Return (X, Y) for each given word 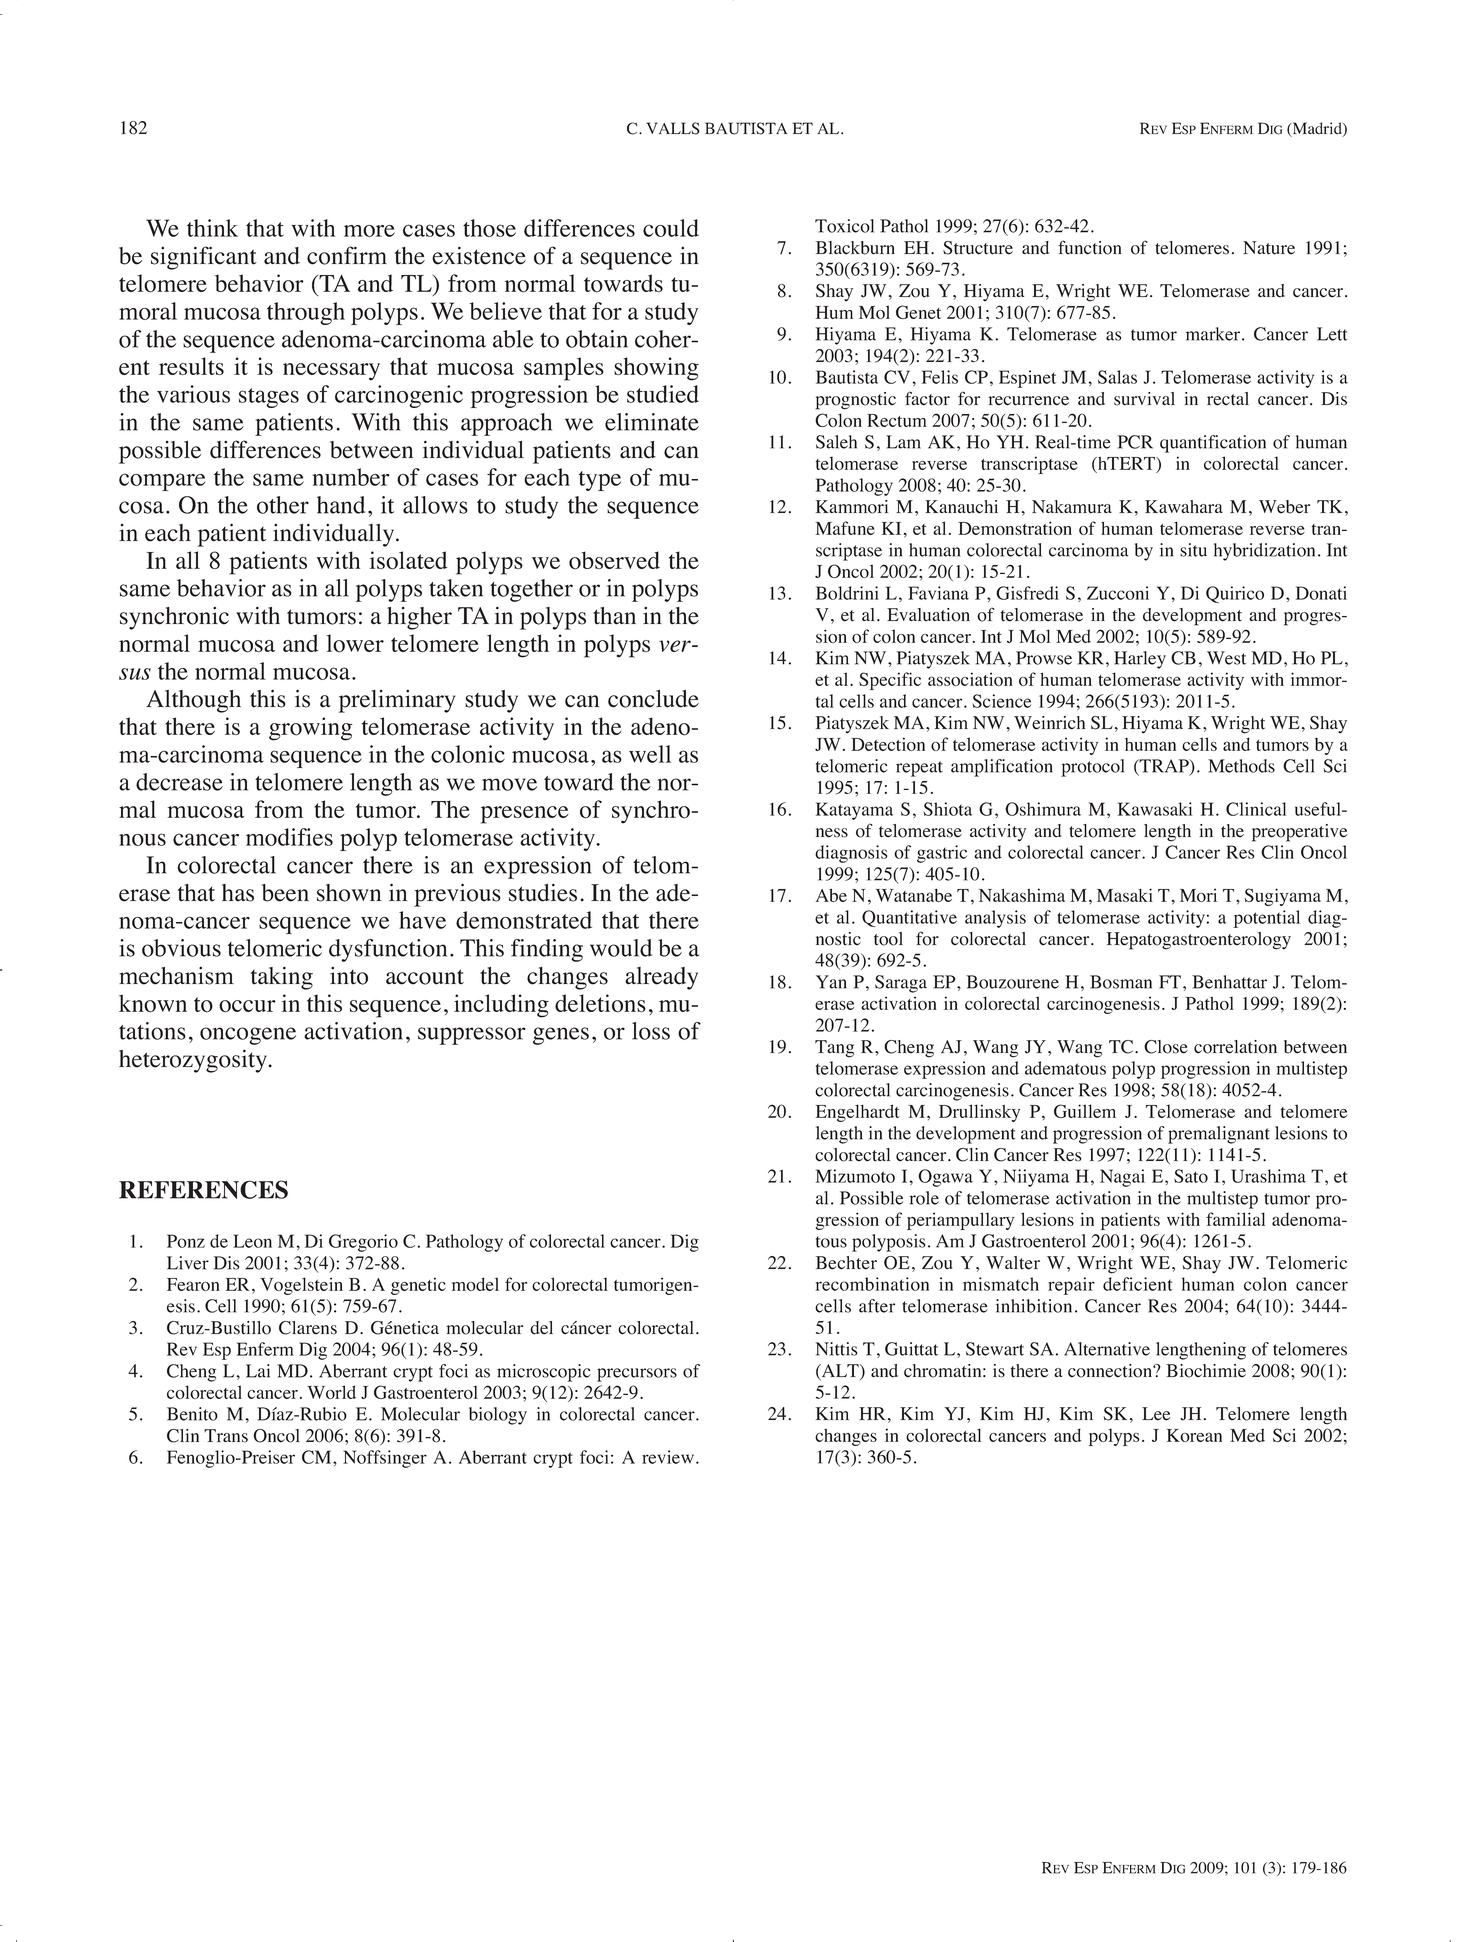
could (671, 228)
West (1226, 658)
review (668, 1457)
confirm (347, 255)
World (331, 1392)
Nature (1269, 248)
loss (651, 1031)
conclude (653, 699)
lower (355, 643)
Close (1166, 1047)
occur (247, 1006)
